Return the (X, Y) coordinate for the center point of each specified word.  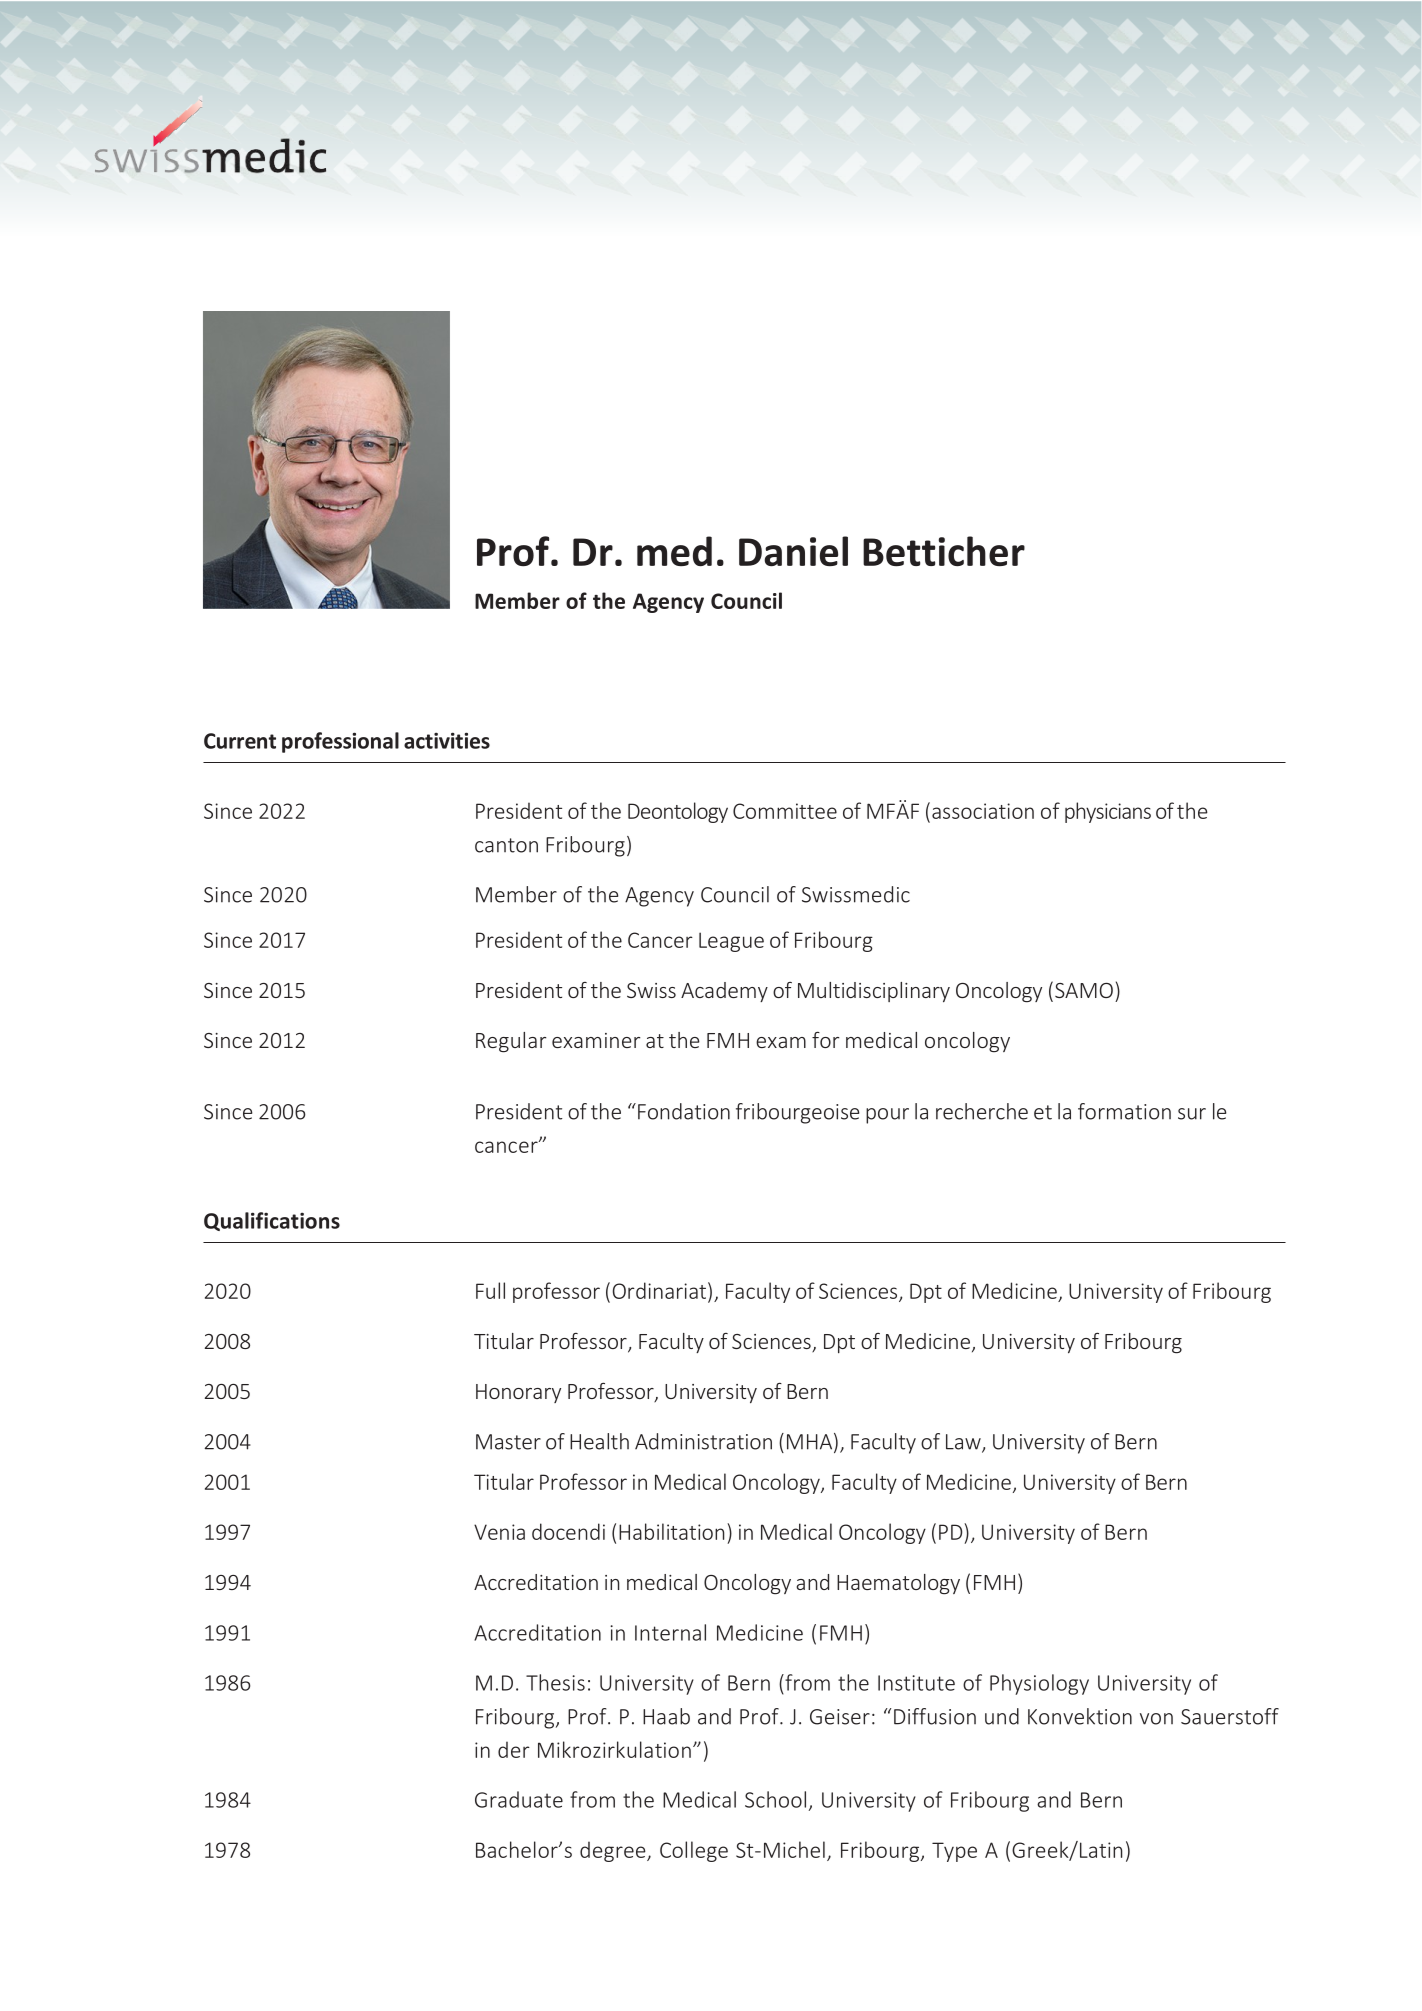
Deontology (678, 812)
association (983, 811)
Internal (670, 1632)
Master (508, 1442)
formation (1124, 1111)
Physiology (1039, 1684)
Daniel (793, 551)
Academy (724, 992)
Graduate (519, 1799)
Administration (703, 1441)
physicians (1108, 812)
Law (964, 1443)
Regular (511, 1042)
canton (506, 845)
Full (490, 1290)
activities (447, 740)
